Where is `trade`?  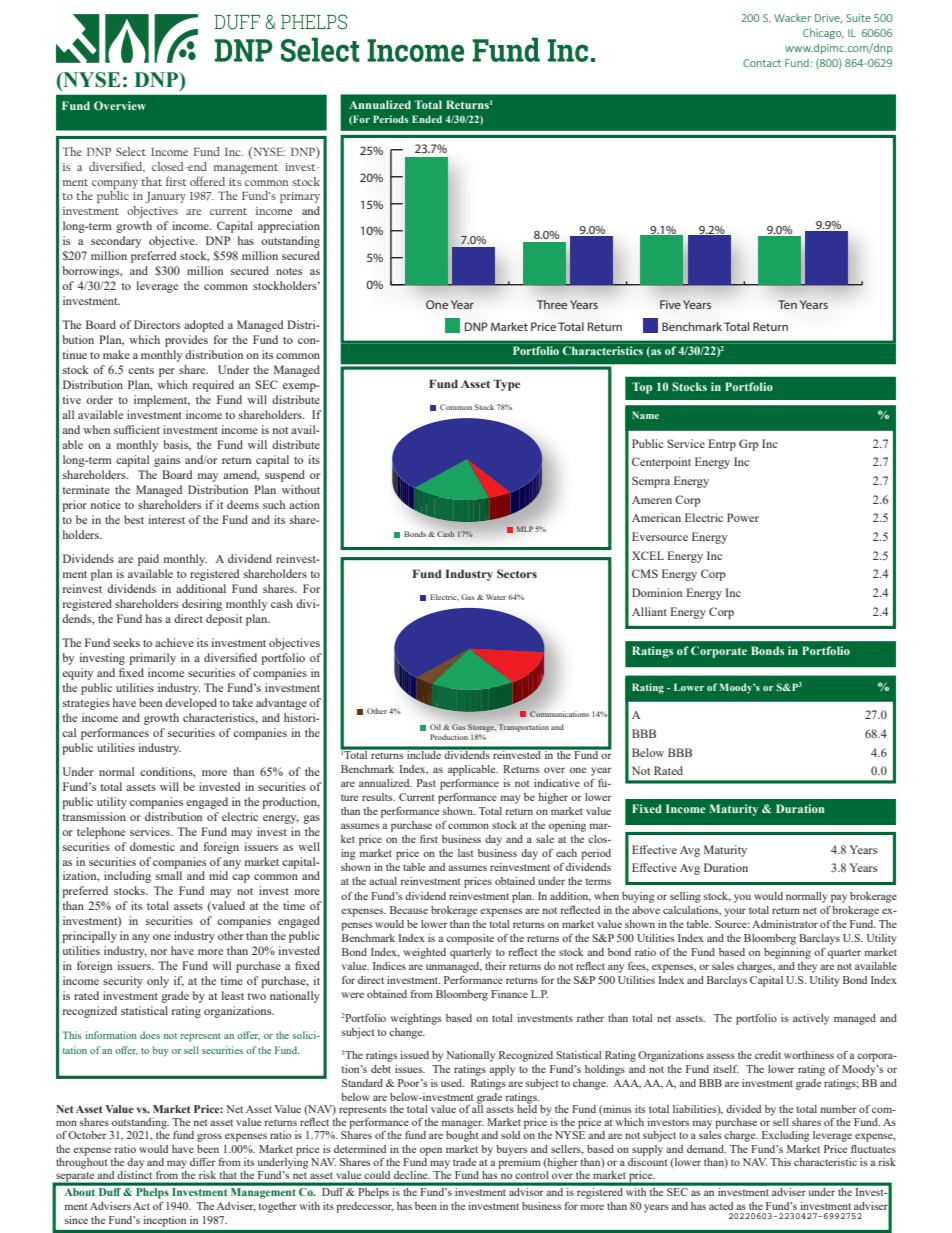
trade is located at coordinates (464, 1162).
